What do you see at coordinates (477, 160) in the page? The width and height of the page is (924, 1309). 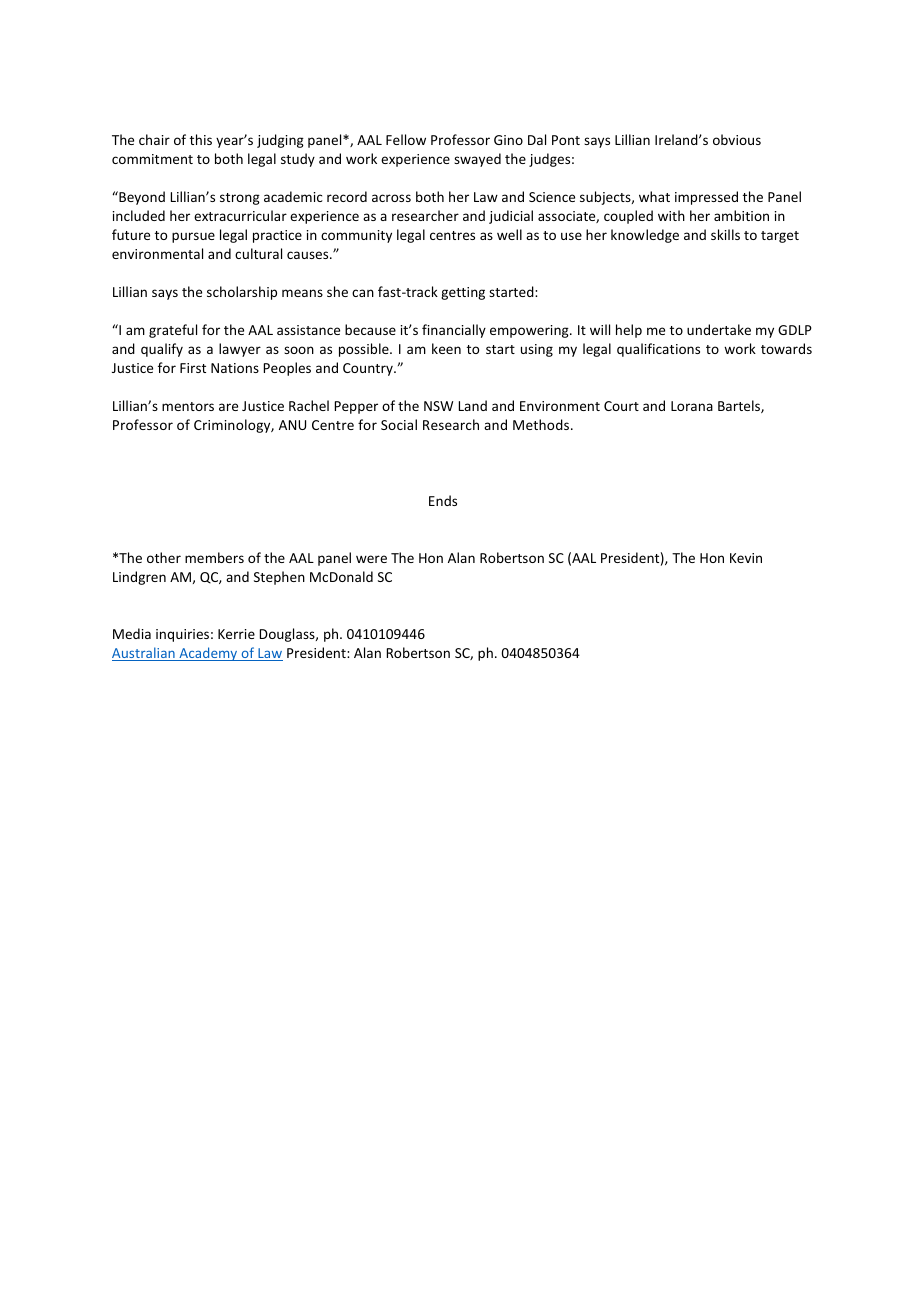 I see `swayed` at bounding box center [477, 160].
